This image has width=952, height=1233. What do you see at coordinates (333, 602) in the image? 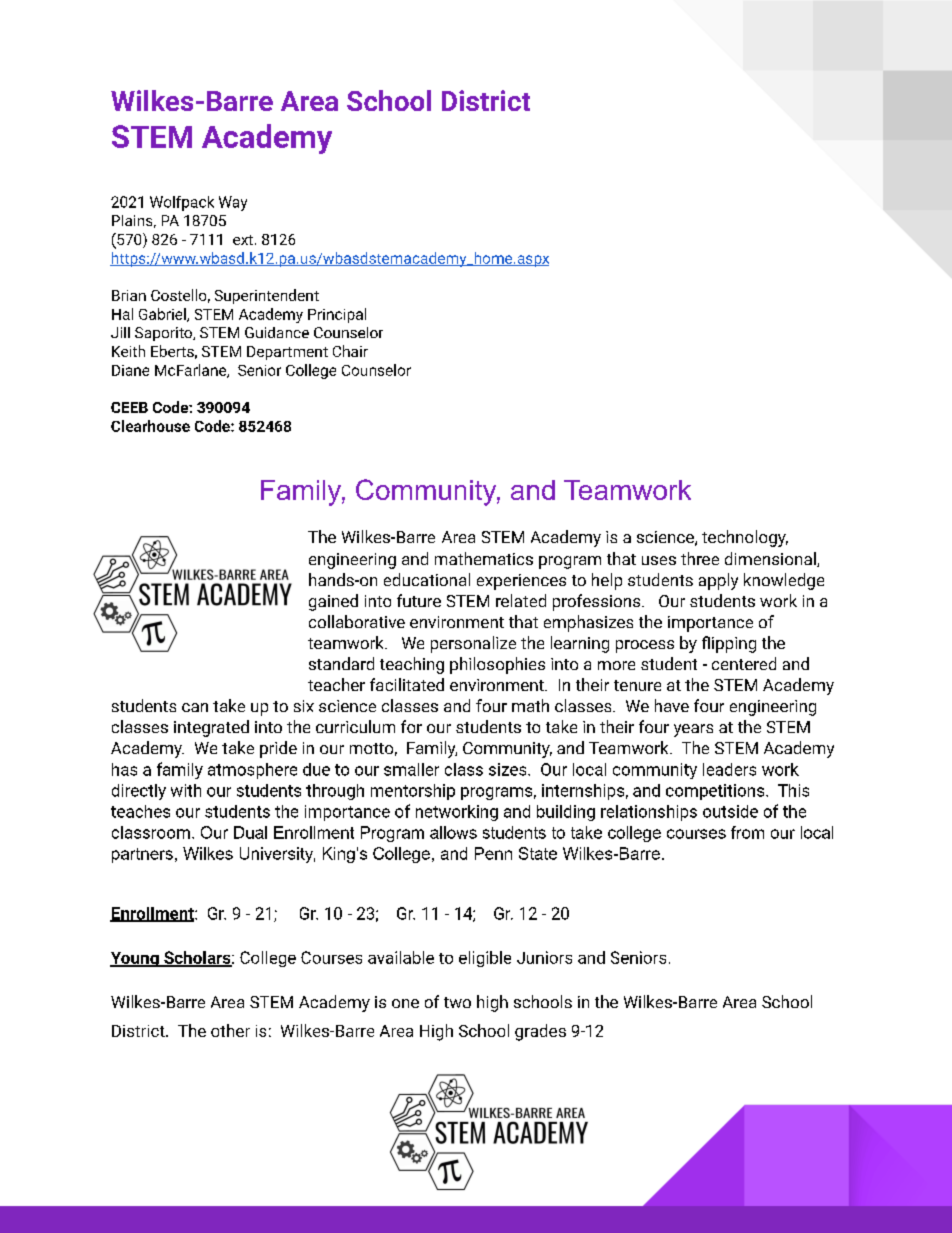
I see `gained` at bounding box center [333, 602].
